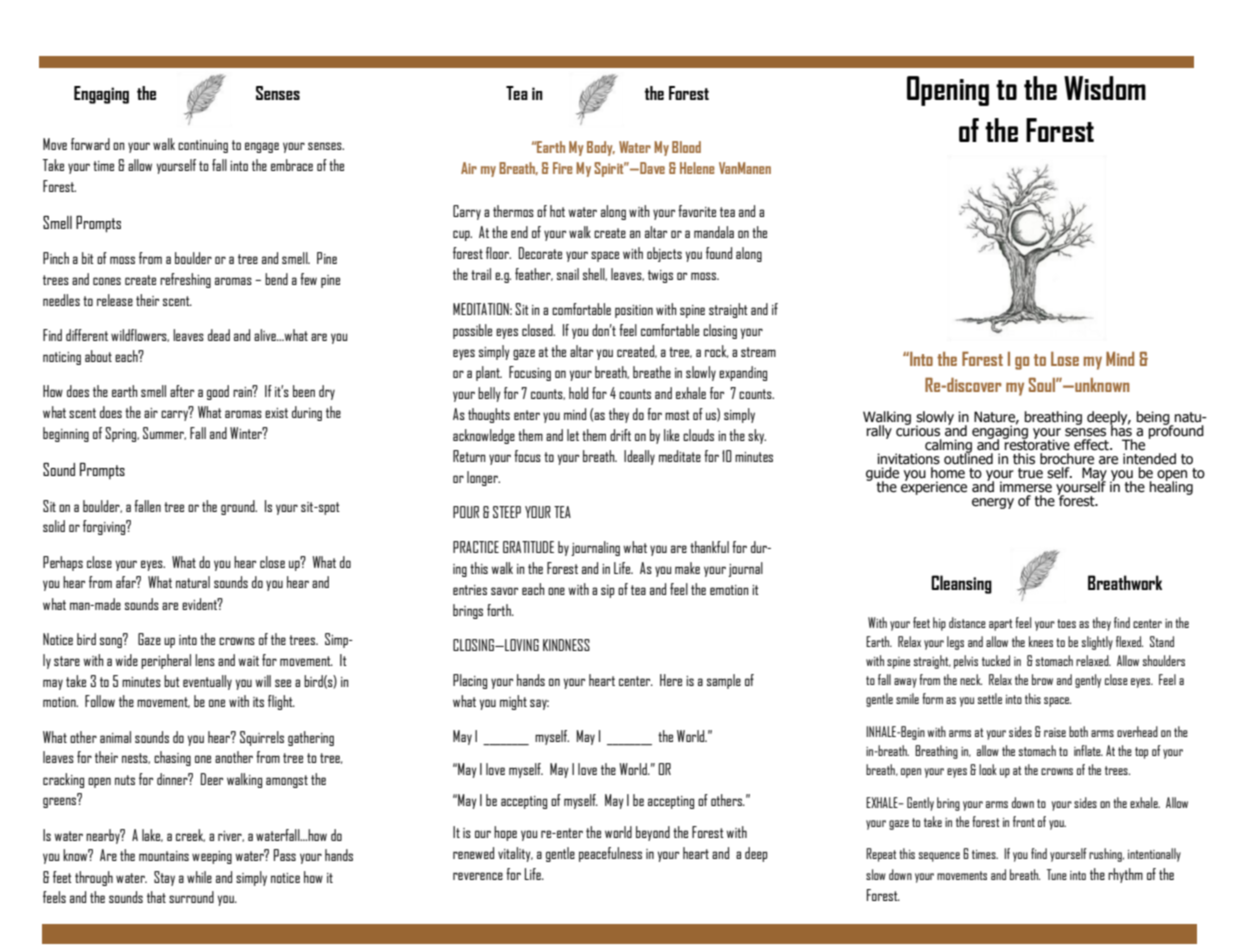 The height and width of the image is (952, 1233). What do you see at coordinates (601, 148) in the image?
I see `Body` at bounding box center [601, 148].
